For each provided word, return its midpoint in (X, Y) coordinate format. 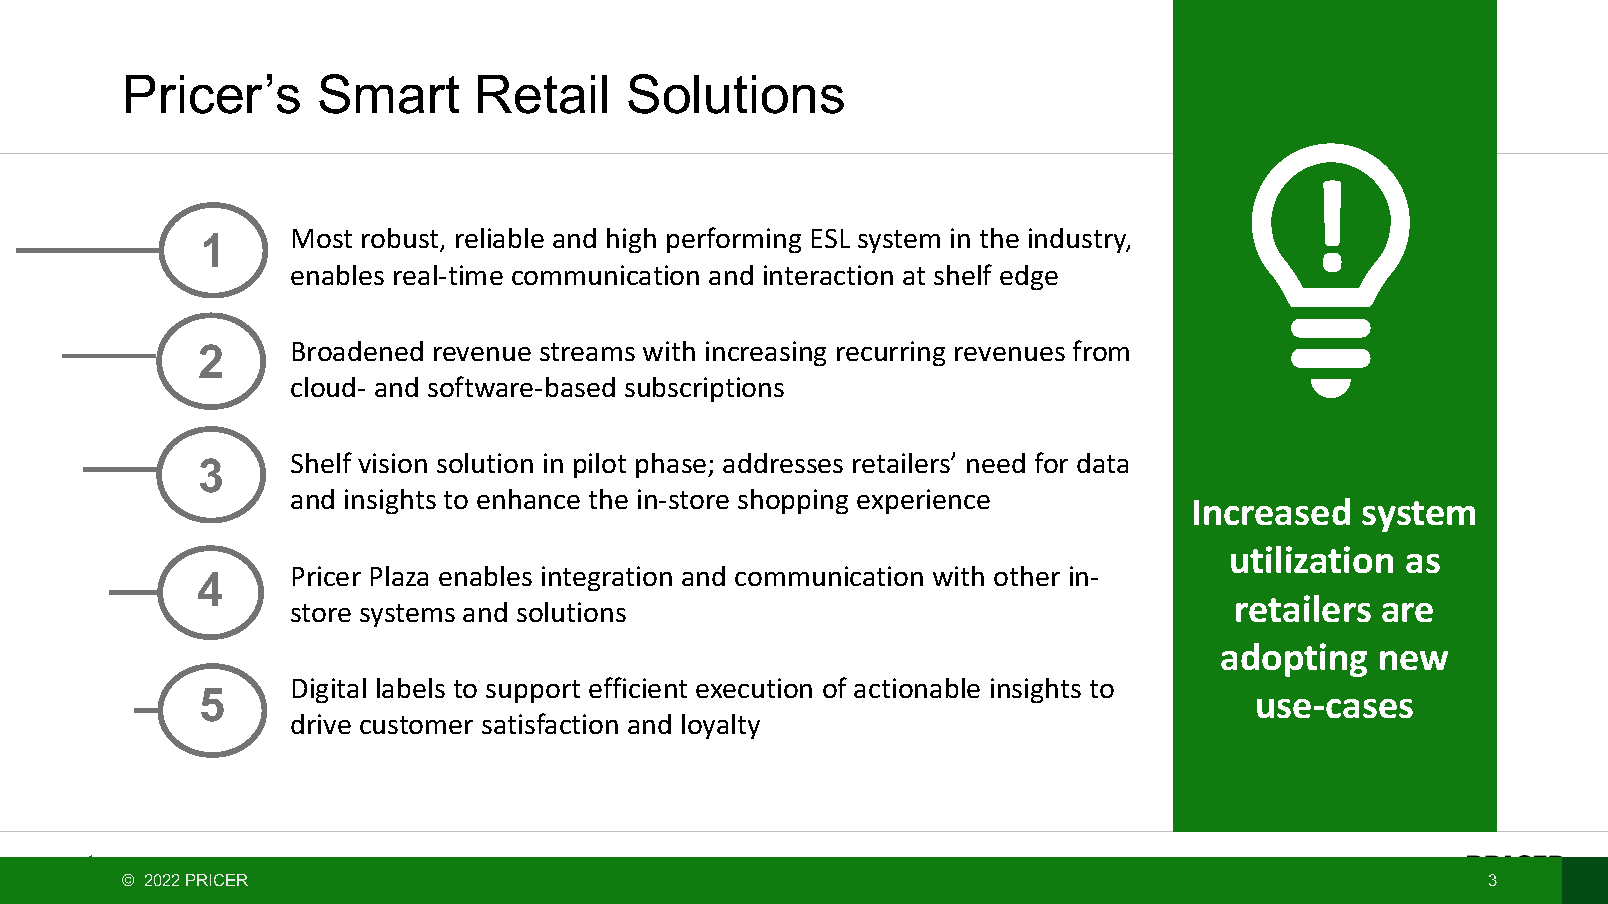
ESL (831, 238)
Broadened (358, 351)
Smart (389, 94)
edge (1029, 277)
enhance (528, 499)
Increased (1272, 511)
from (1101, 350)
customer (416, 725)
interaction (828, 275)
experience (923, 501)
